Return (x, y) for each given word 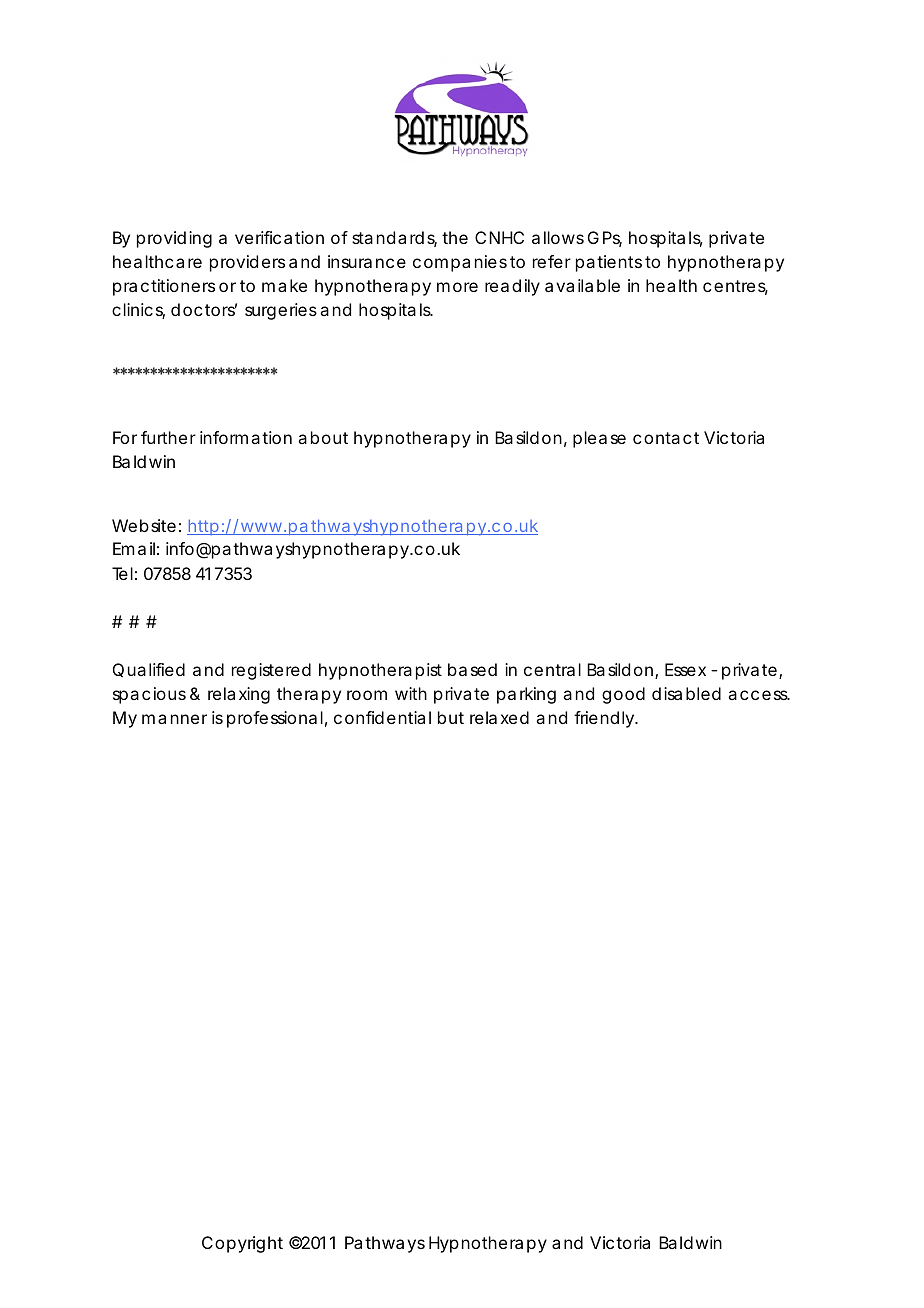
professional (275, 719)
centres (735, 287)
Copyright (242, 1244)
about (323, 437)
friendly (605, 719)
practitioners (164, 287)
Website (144, 525)
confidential (382, 717)
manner (174, 719)
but (451, 717)
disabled (686, 693)
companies (460, 263)
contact (666, 438)
